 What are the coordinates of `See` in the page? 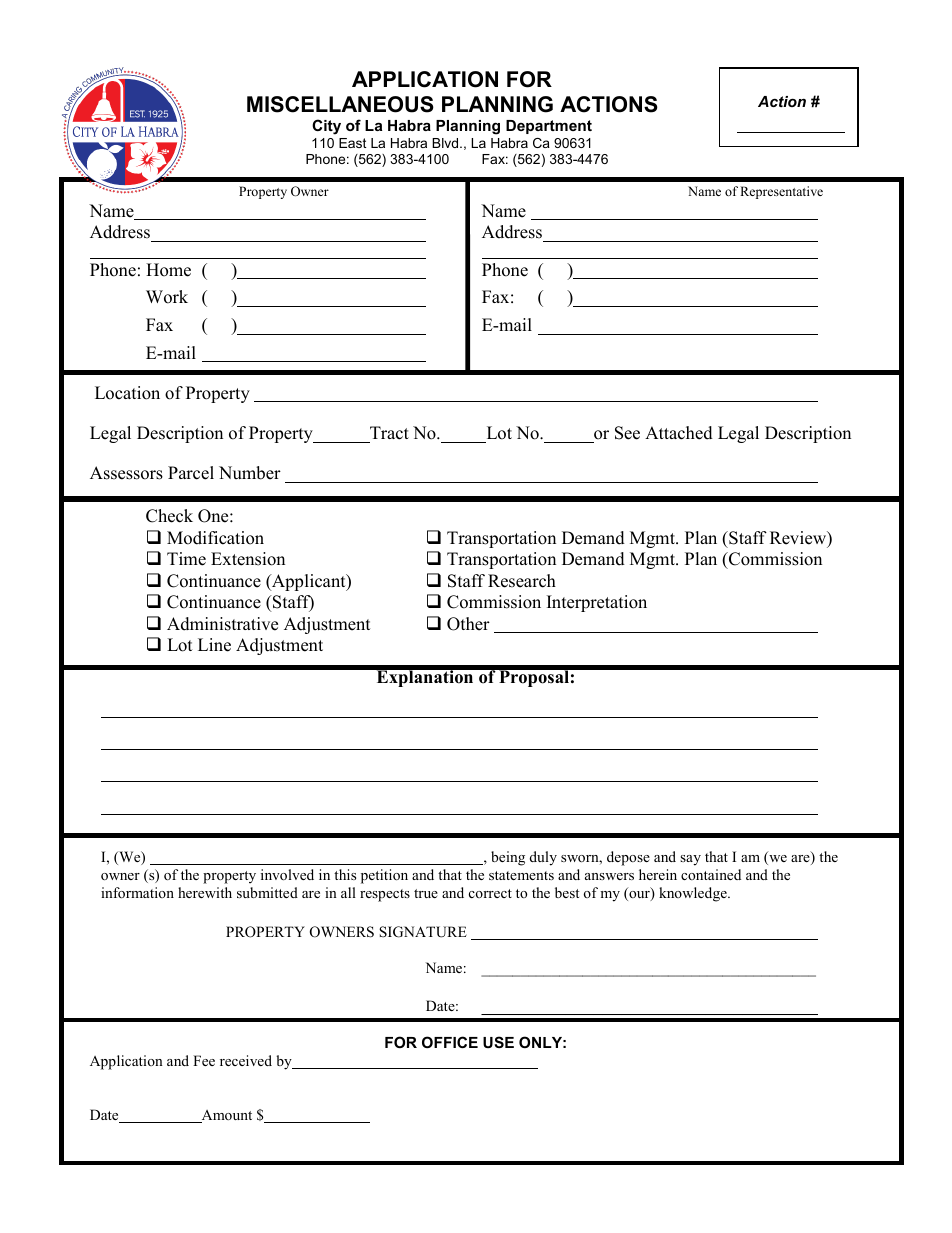 It's located at (627, 433).
